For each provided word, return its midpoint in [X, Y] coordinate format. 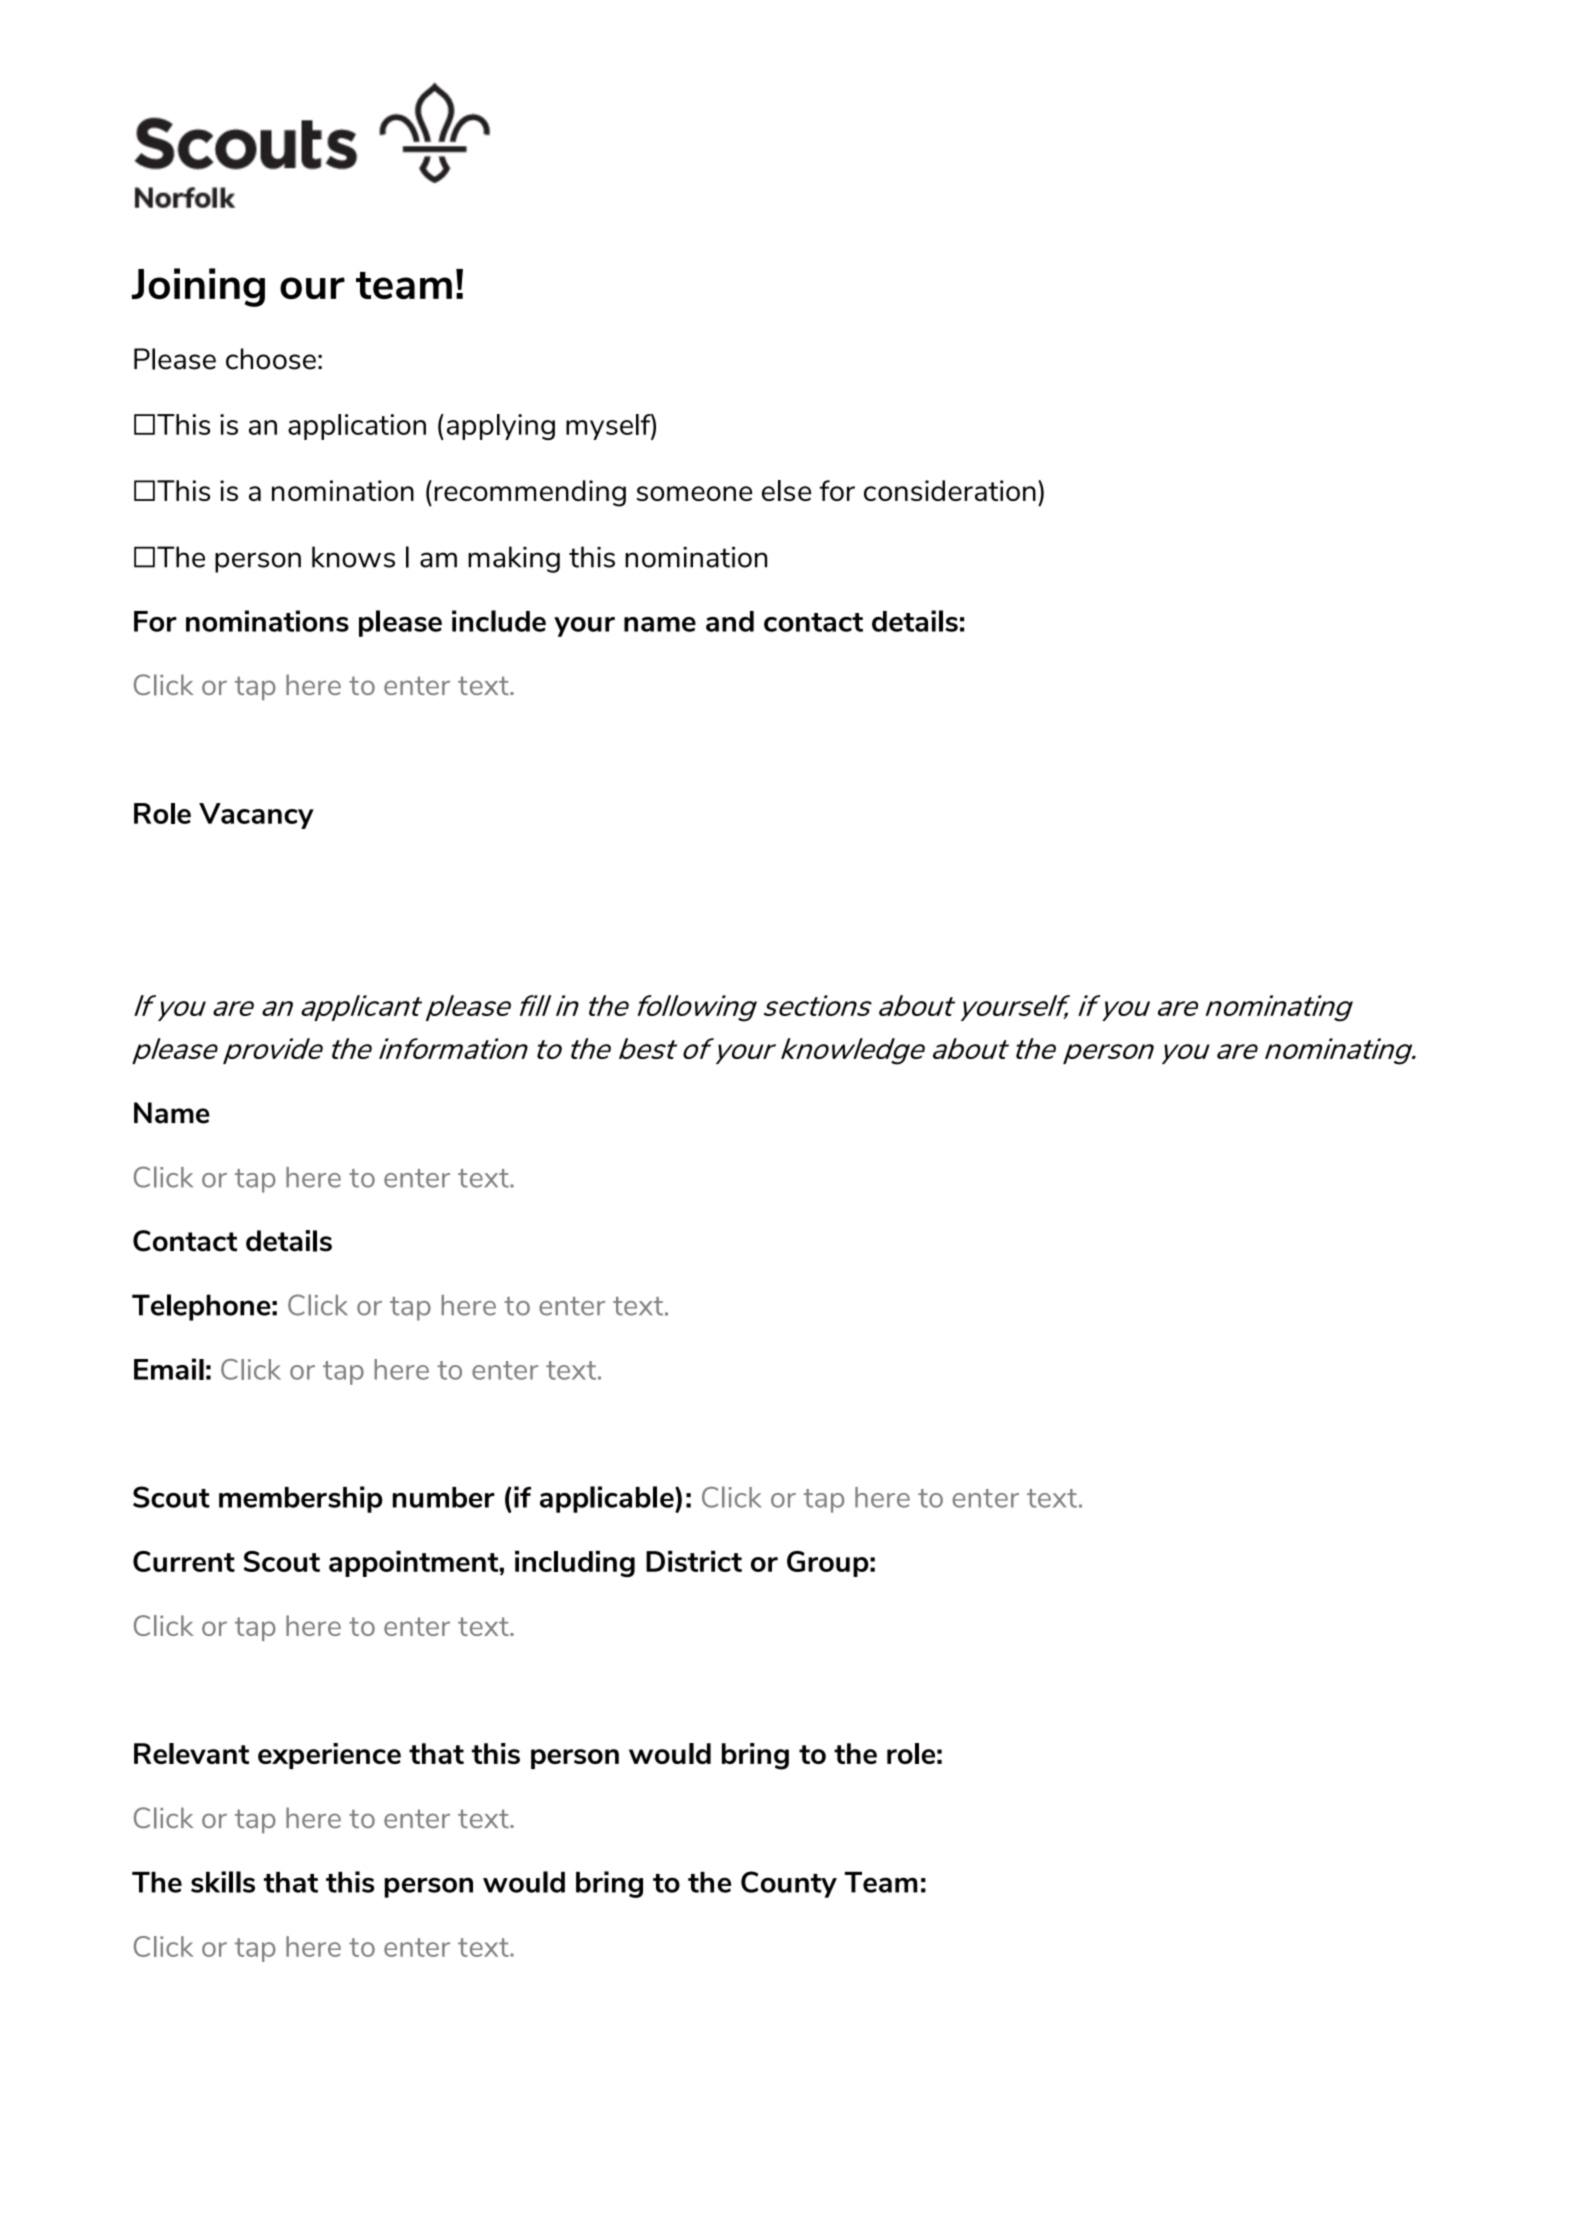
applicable [608, 1499]
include [499, 621]
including [575, 1564]
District [694, 1561]
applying [501, 427]
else [786, 490]
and [730, 621]
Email [169, 1369]
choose [271, 359]
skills [223, 1882]
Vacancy [256, 816]
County [789, 1884]
